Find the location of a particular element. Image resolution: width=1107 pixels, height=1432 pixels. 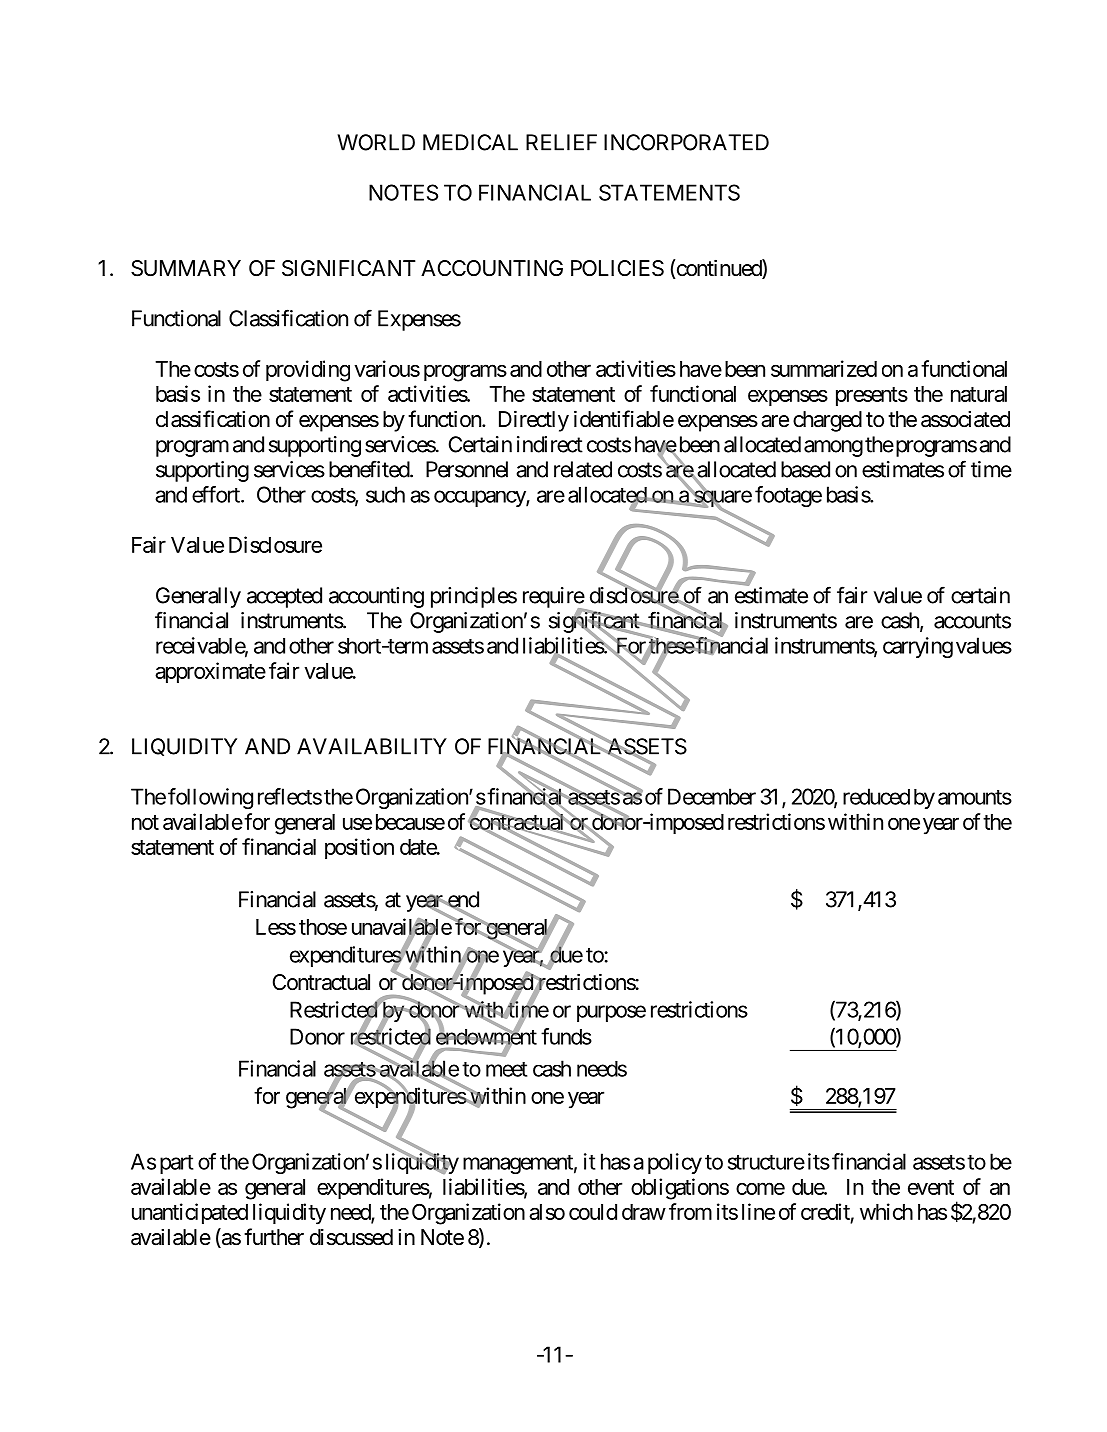

WORLD is located at coordinates (376, 142).
